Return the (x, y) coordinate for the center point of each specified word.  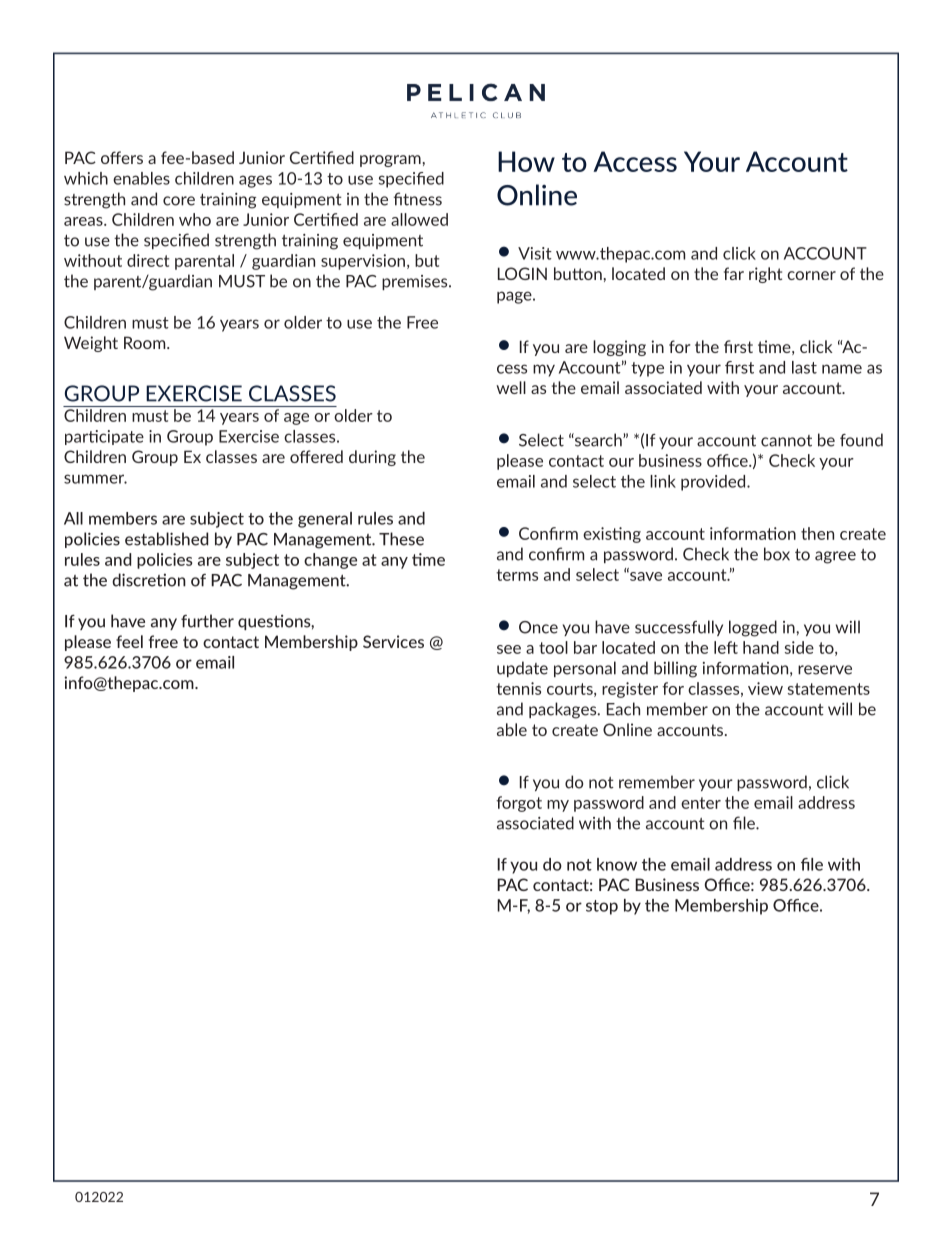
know (617, 864)
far (734, 273)
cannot (786, 441)
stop (602, 907)
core (179, 201)
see (509, 649)
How (526, 161)
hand (761, 647)
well (511, 387)
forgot (519, 804)
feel (129, 641)
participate (104, 437)
